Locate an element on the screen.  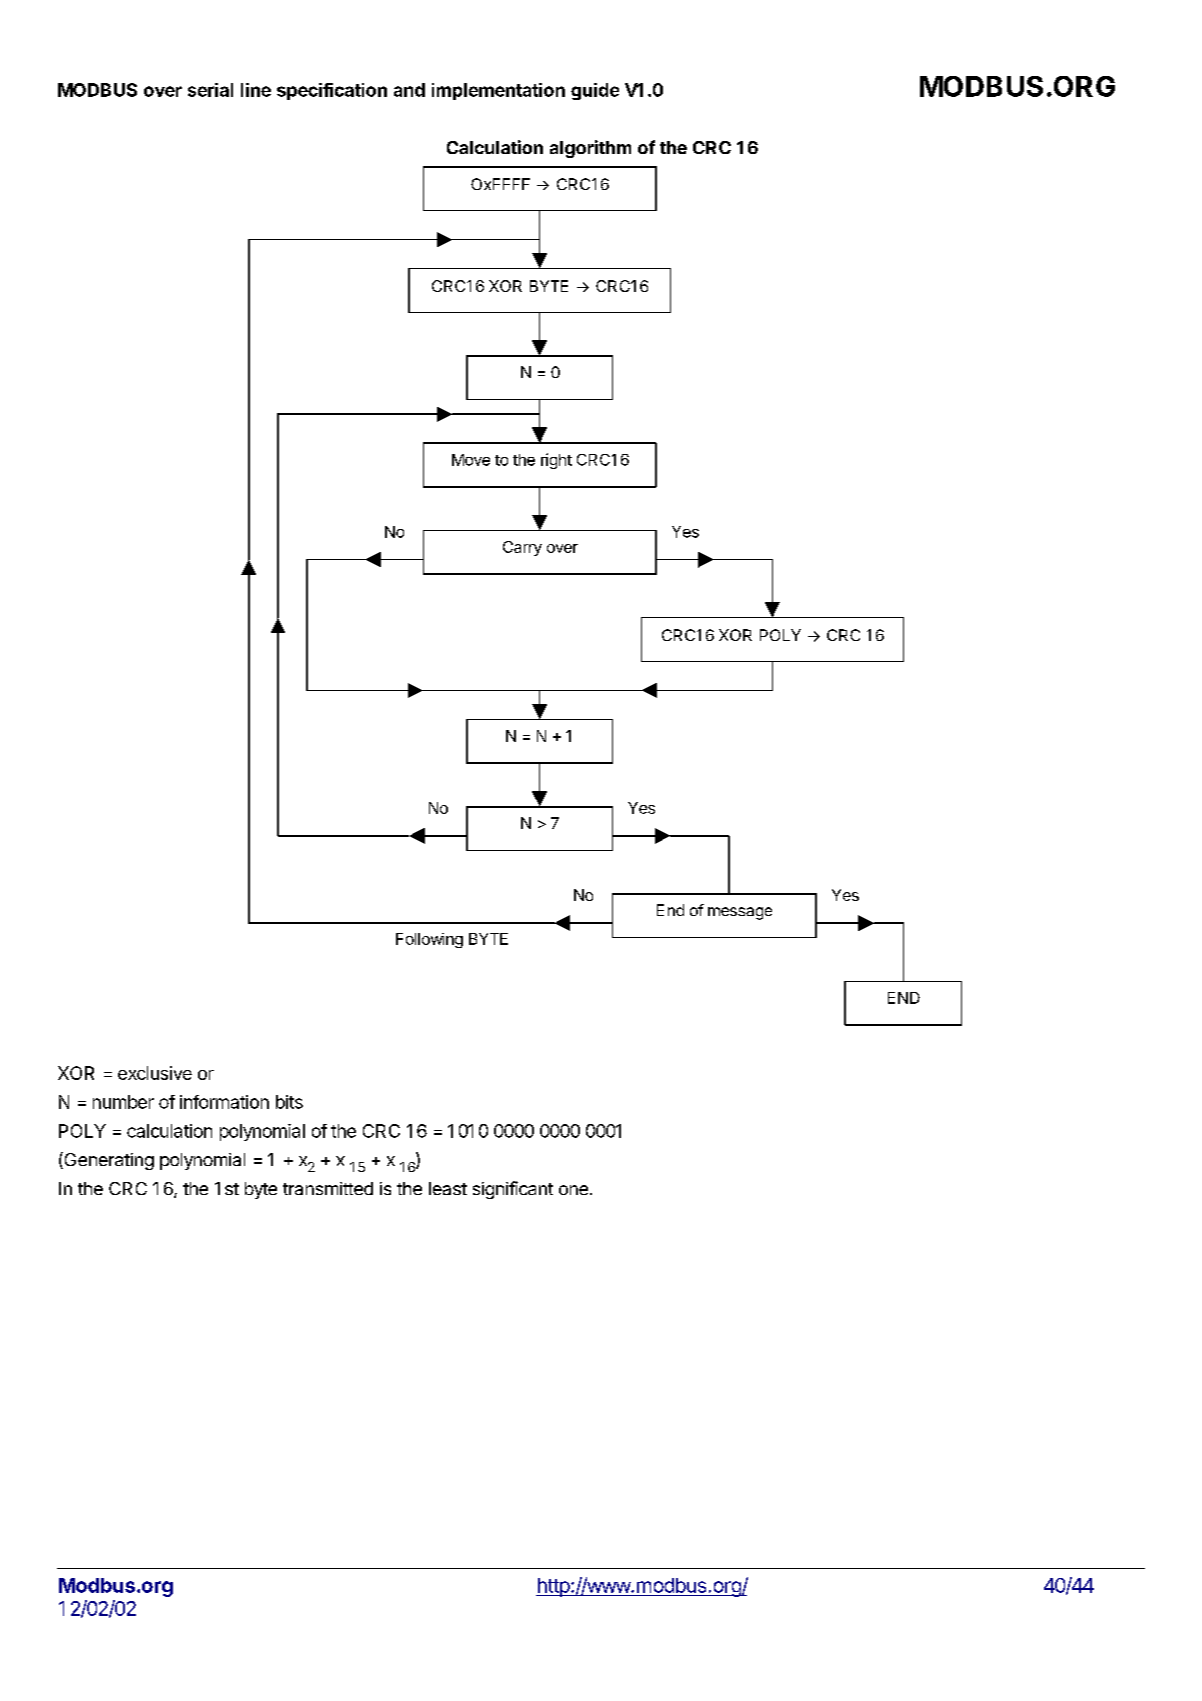
least is located at coordinates (448, 1188).
